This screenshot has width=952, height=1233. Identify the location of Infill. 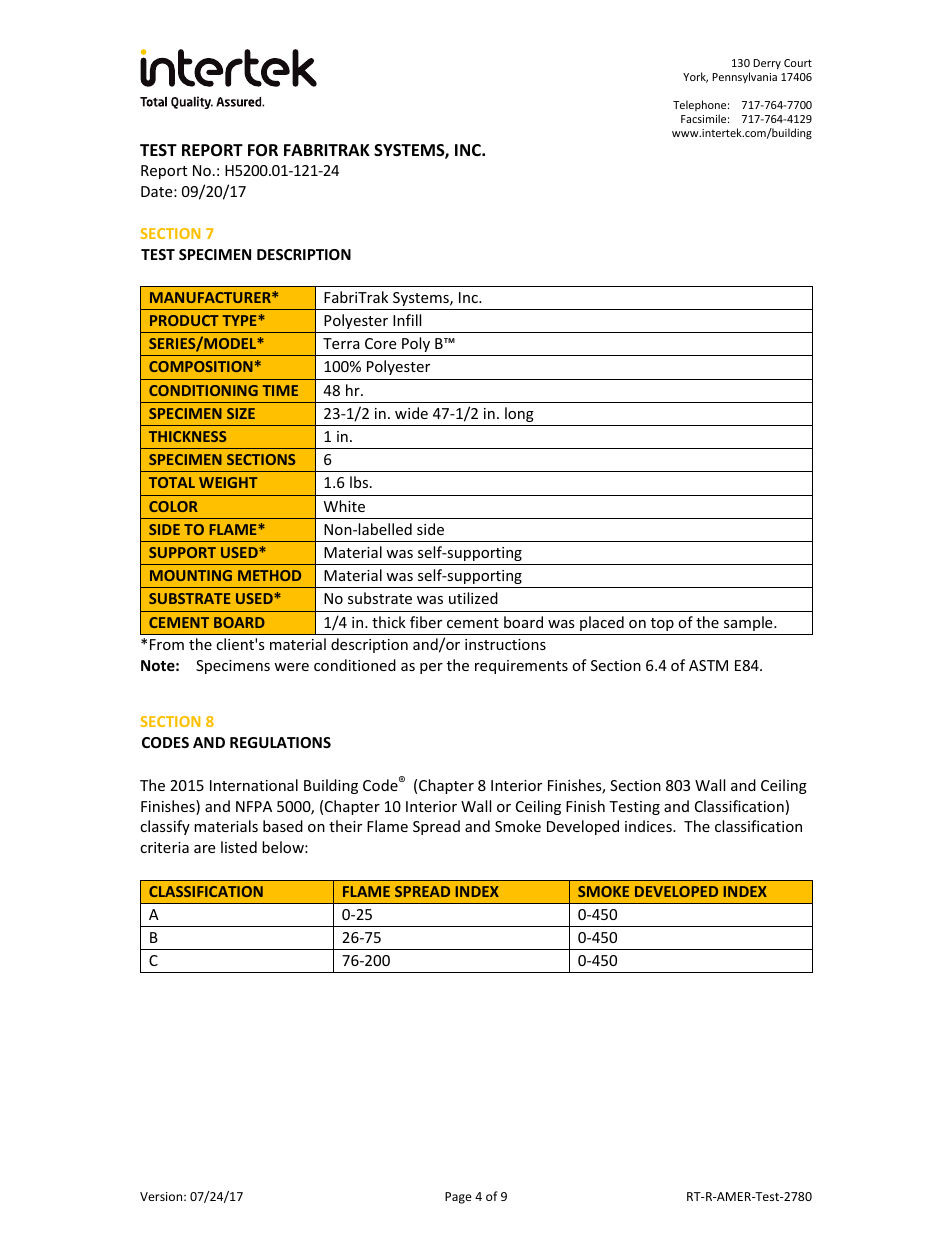
(407, 320).
